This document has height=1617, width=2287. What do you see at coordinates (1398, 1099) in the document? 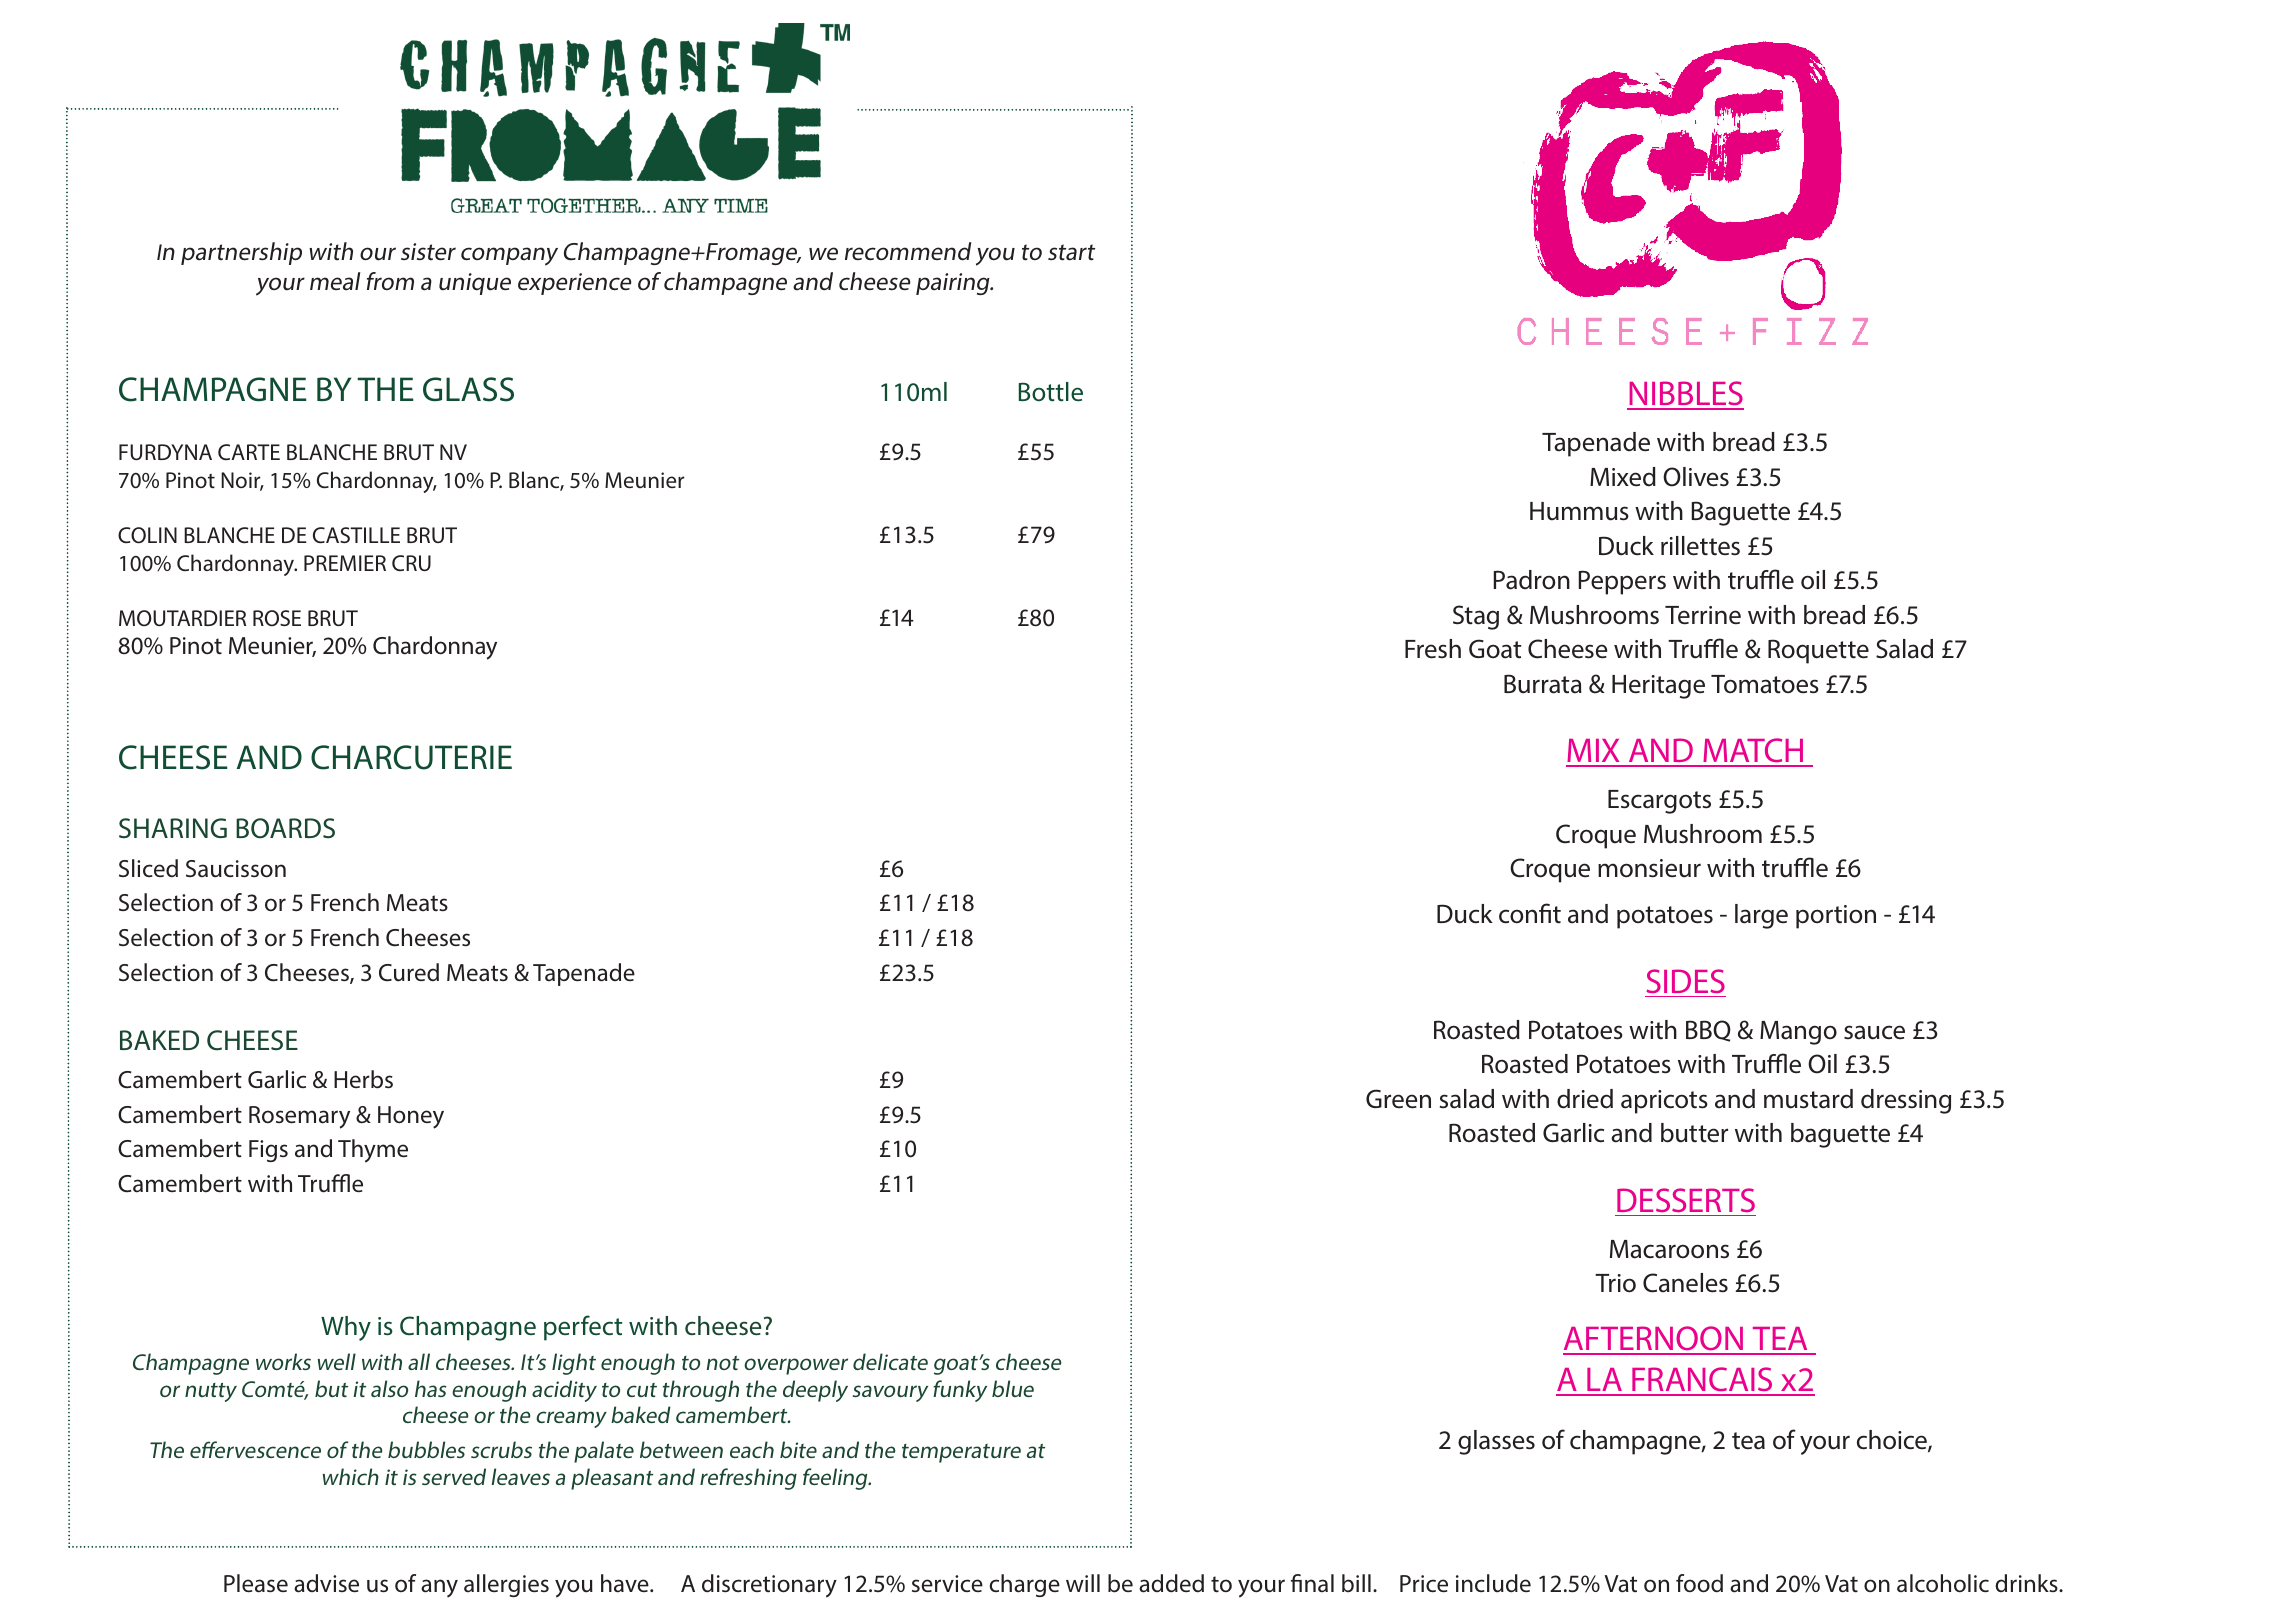
I see `Green` at bounding box center [1398, 1099].
